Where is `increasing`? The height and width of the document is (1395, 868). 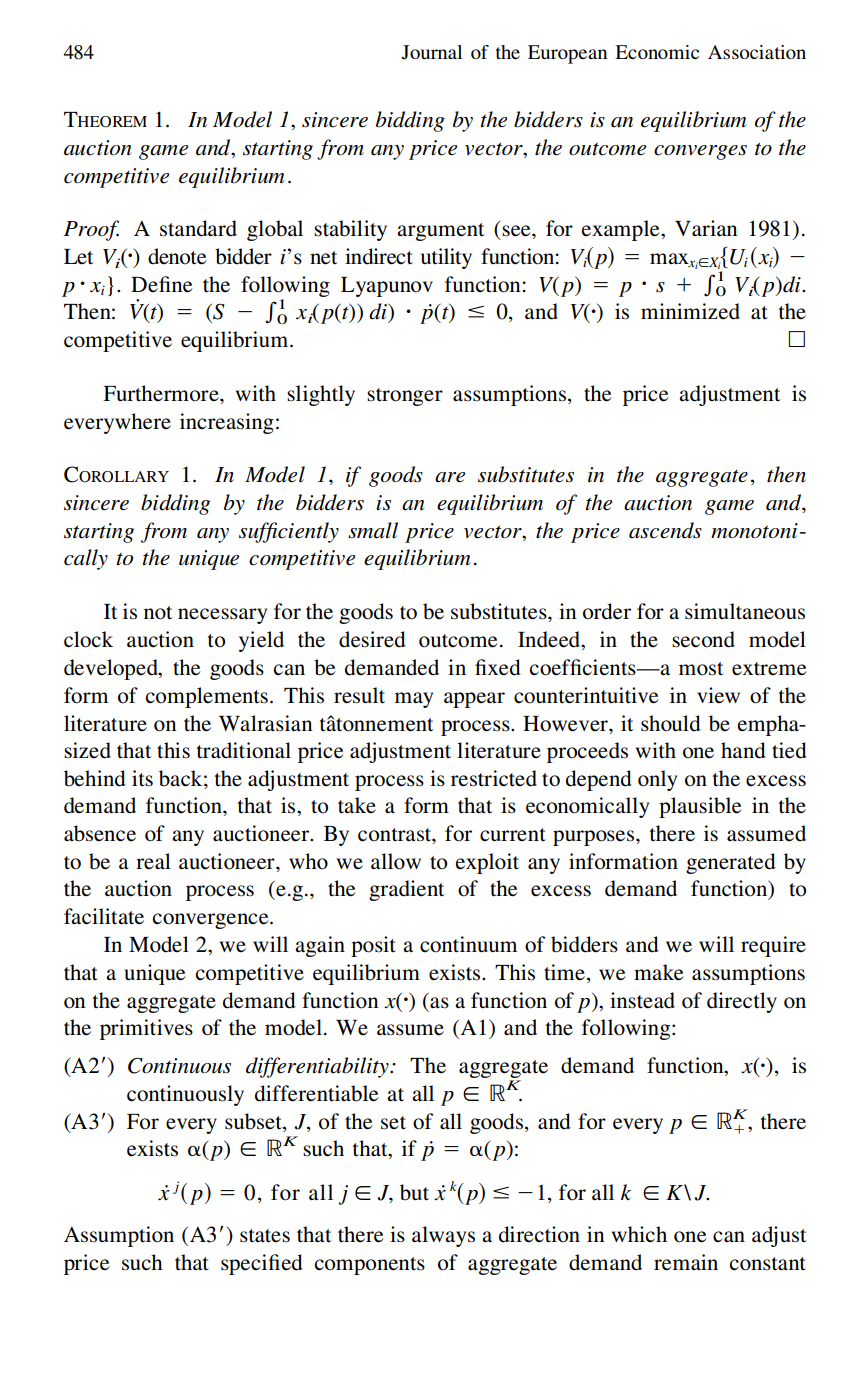
increasing is located at coordinates (227, 423).
